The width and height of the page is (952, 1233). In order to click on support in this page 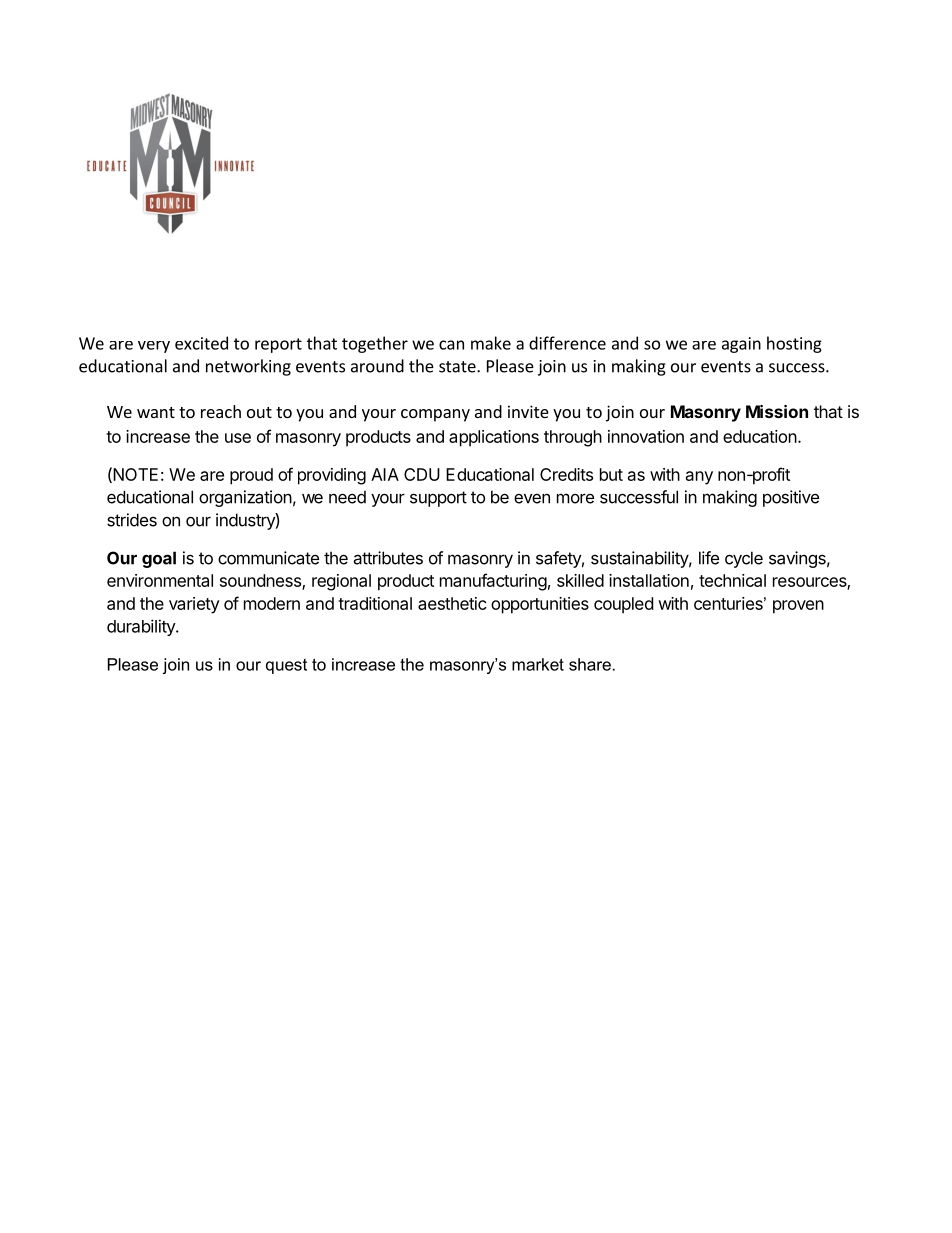, I will do `click(438, 499)`.
